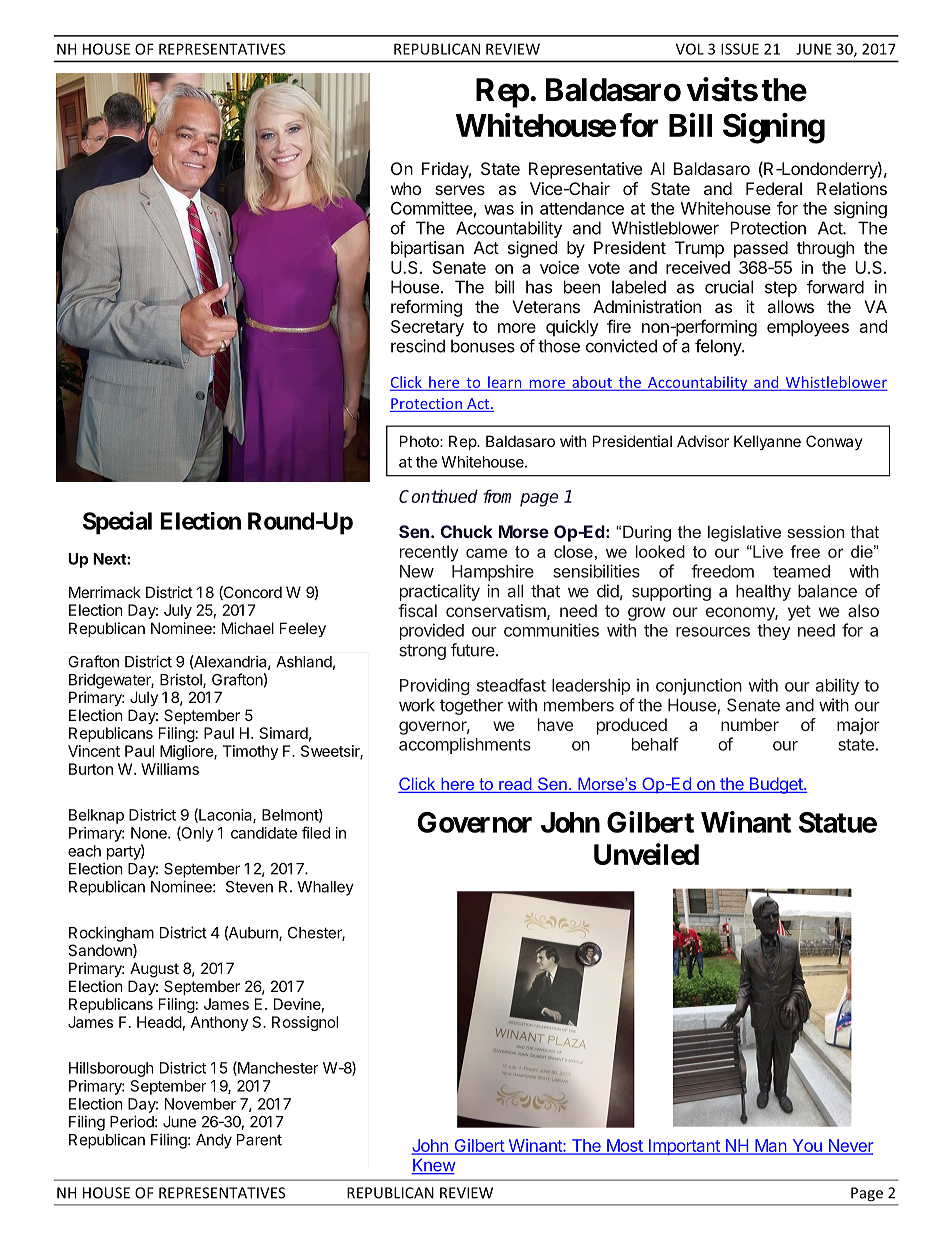 The image size is (952, 1233). I want to click on Andy, so click(214, 1141).
